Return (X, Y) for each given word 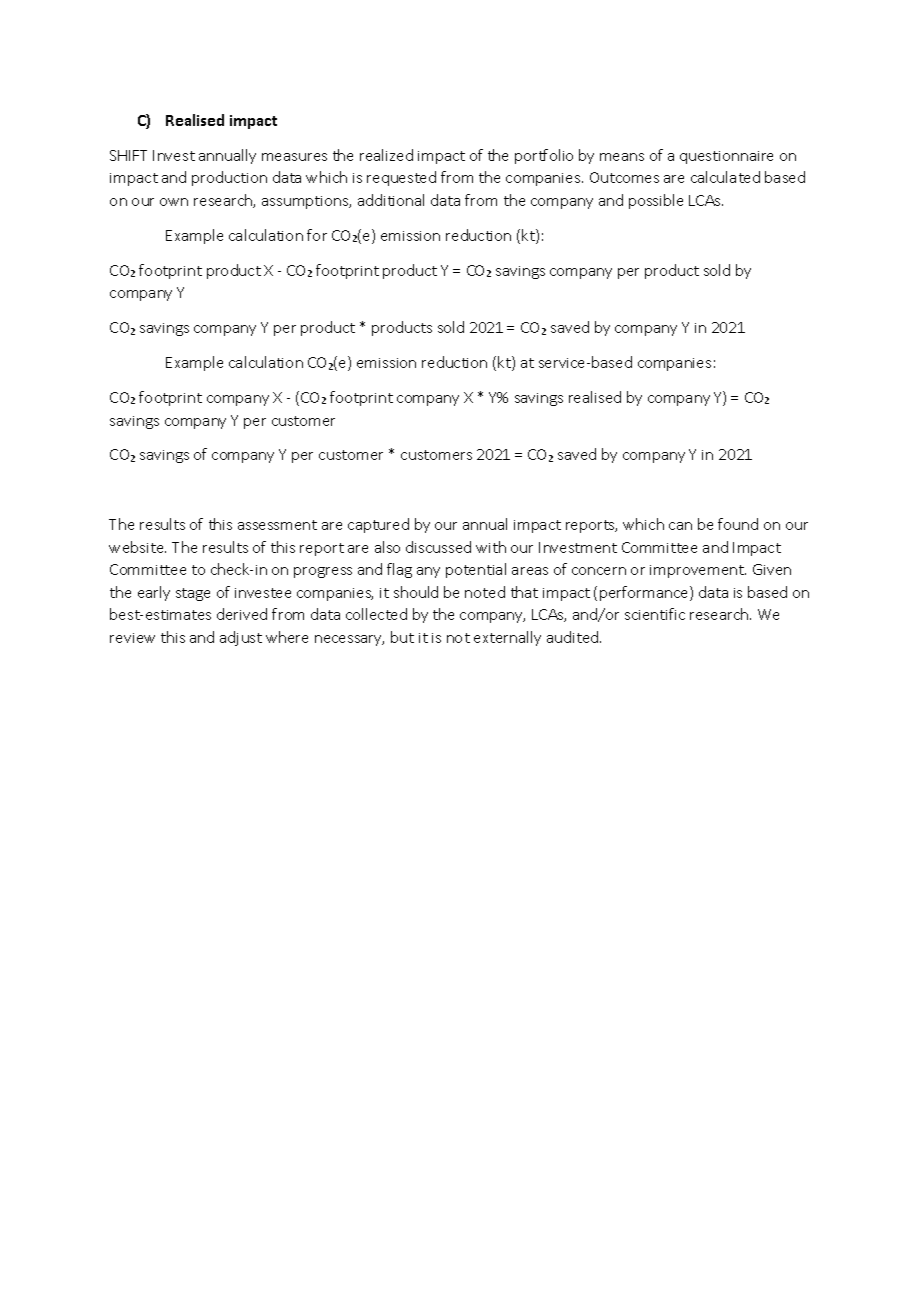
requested (401, 178)
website (137, 547)
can (680, 526)
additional (391, 200)
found (738, 524)
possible (656, 201)
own (174, 202)
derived (242, 614)
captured (378, 525)
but (402, 637)
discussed (438, 547)
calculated (725, 177)
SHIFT (128, 155)
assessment (277, 525)
